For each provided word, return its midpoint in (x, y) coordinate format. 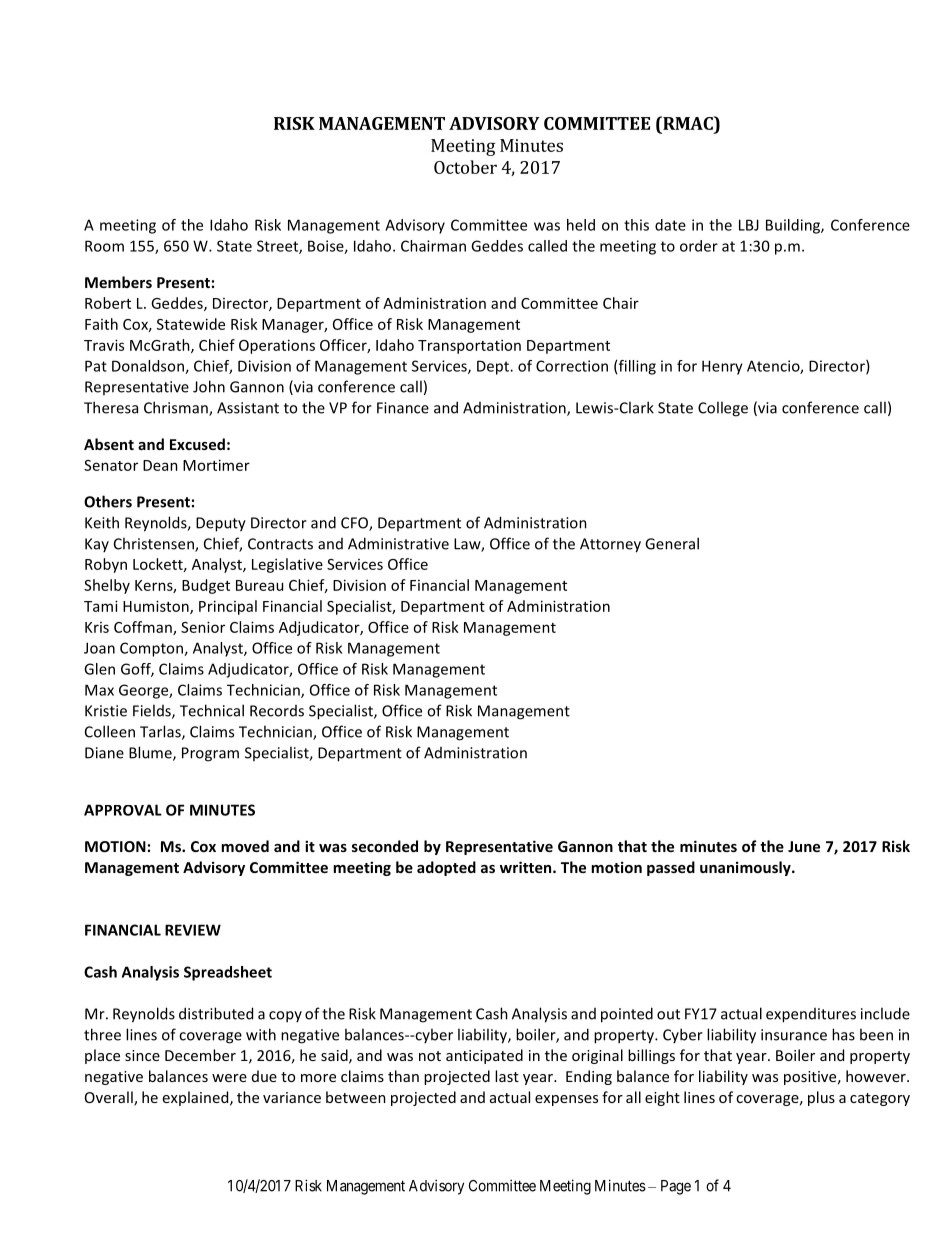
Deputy (221, 524)
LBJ (749, 225)
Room (104, 246)
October (465, 167)
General (672, 543)
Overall (110, 1098)
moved (245, 846)
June (804, 846)
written (527, 867)
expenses (566, 1100)
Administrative (398, 543)
